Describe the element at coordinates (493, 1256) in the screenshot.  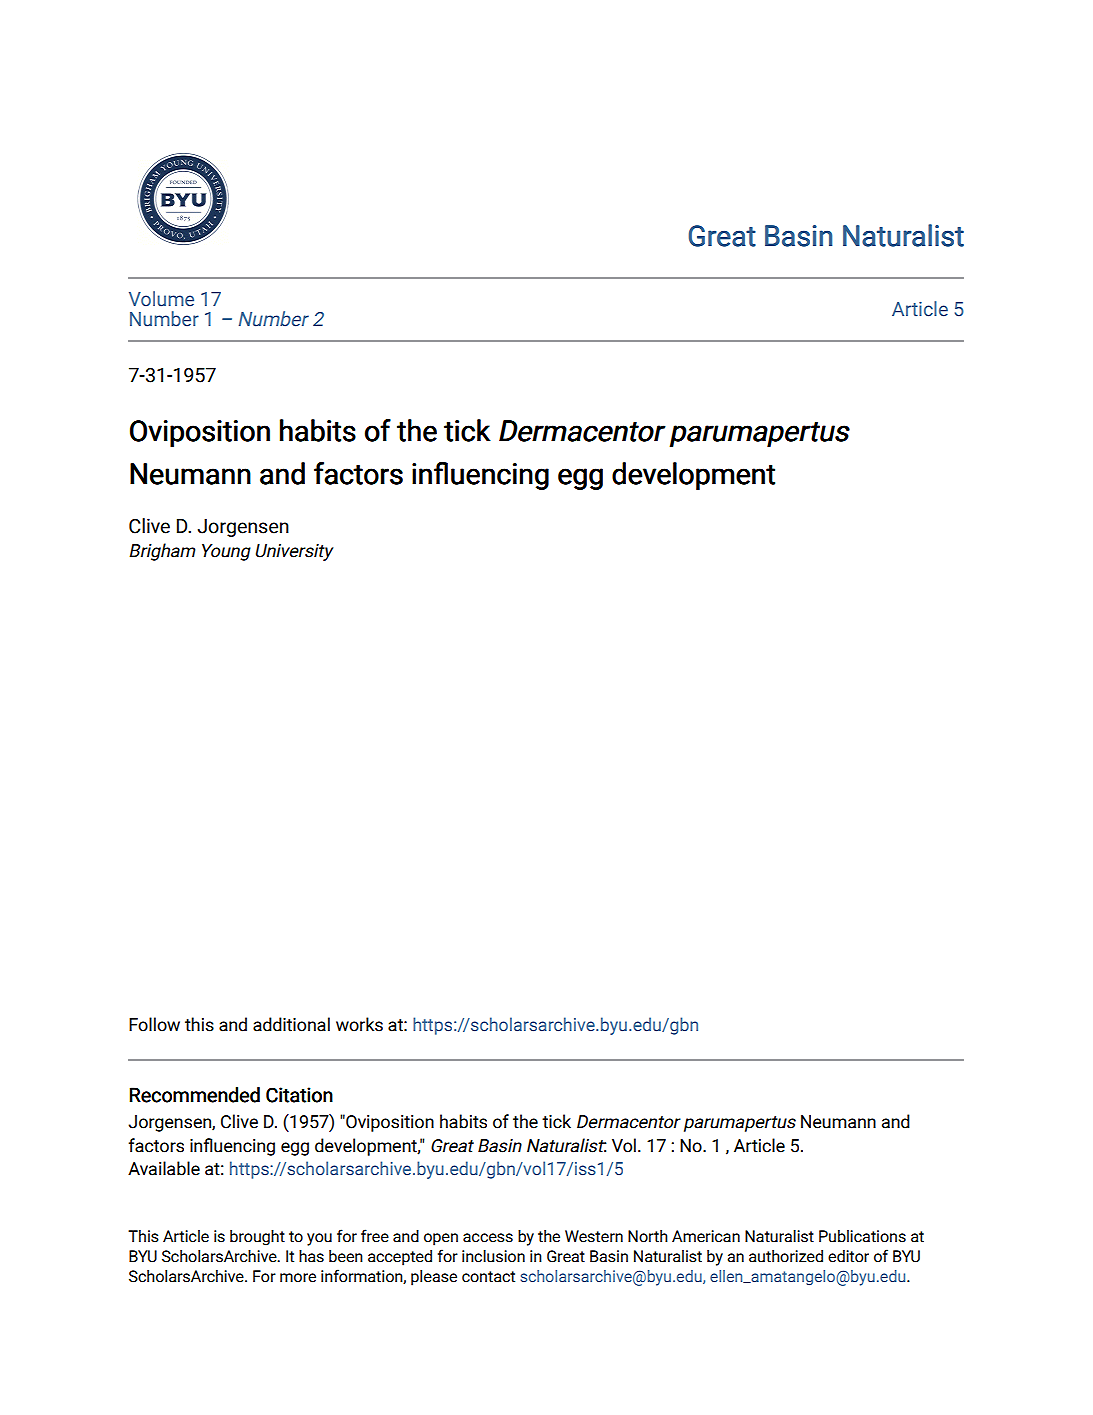
I see `inclusion` at that location.
